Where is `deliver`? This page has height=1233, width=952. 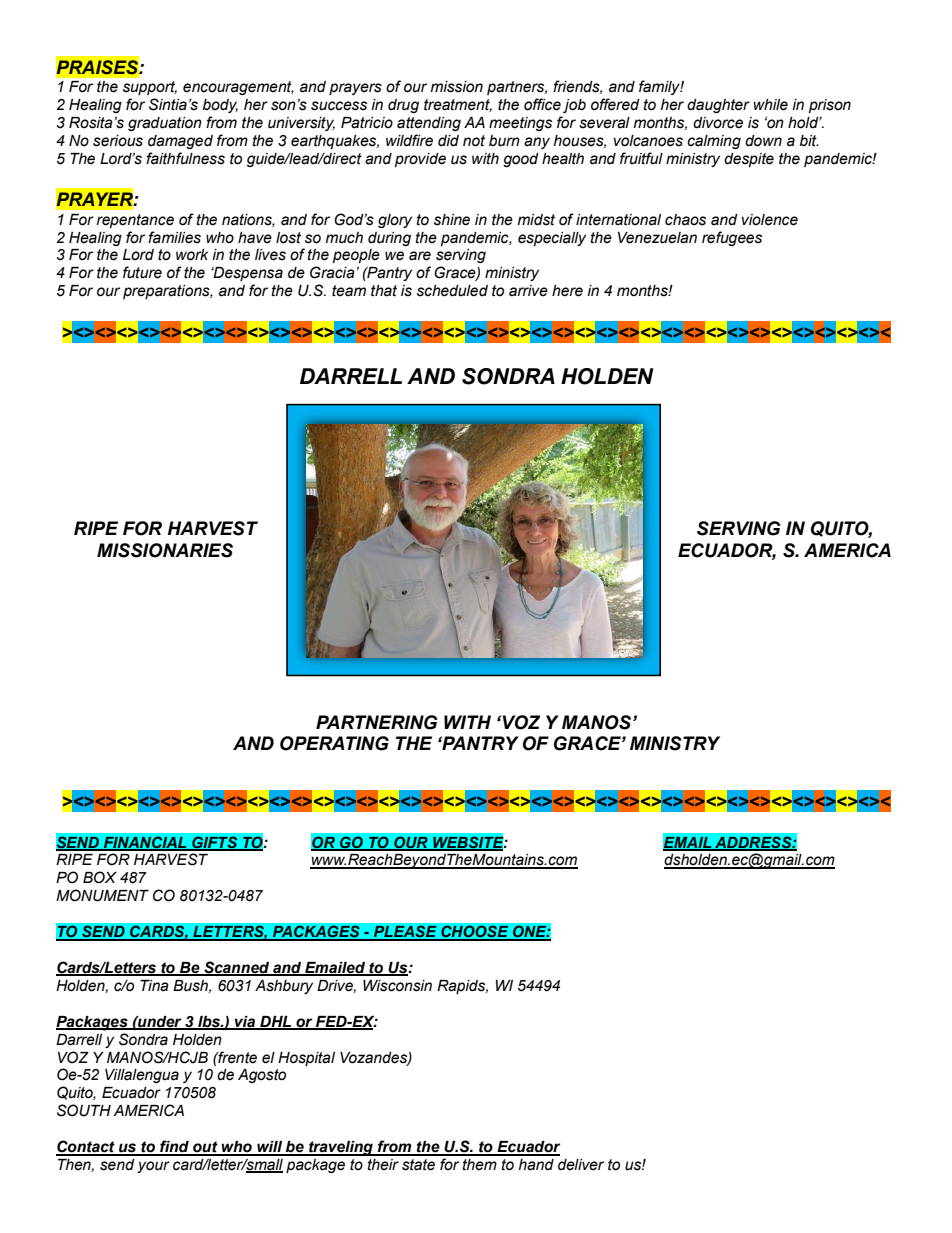 deliver is located at coordinates (581, 1165).
